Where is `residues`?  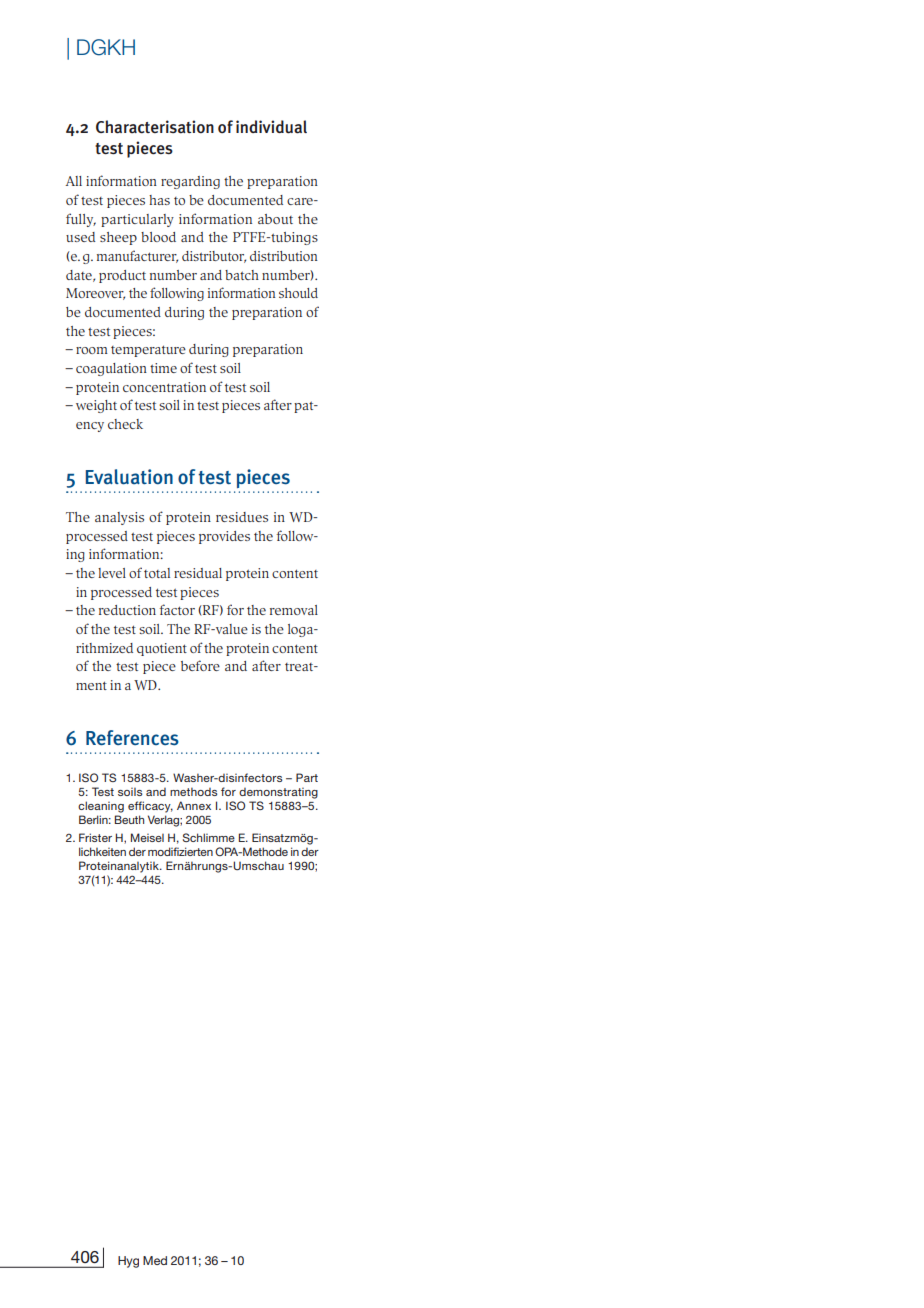
residues is located at coordinates (242, 517).
